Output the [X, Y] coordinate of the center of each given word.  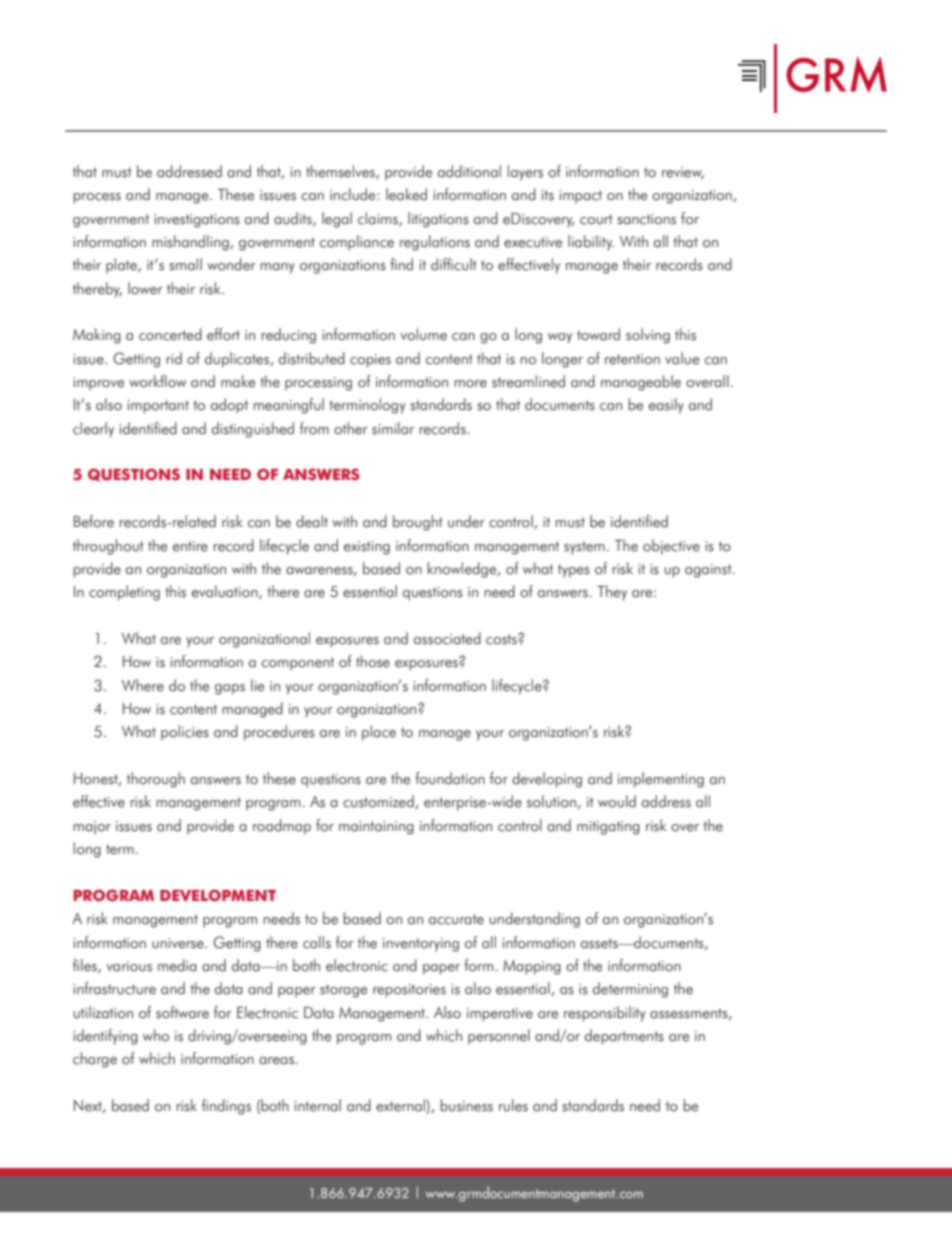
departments [624, 1037]
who [156, 1035]
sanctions [646, 219]
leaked [406, 194]
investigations [197, 221]
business [467, 1105]
